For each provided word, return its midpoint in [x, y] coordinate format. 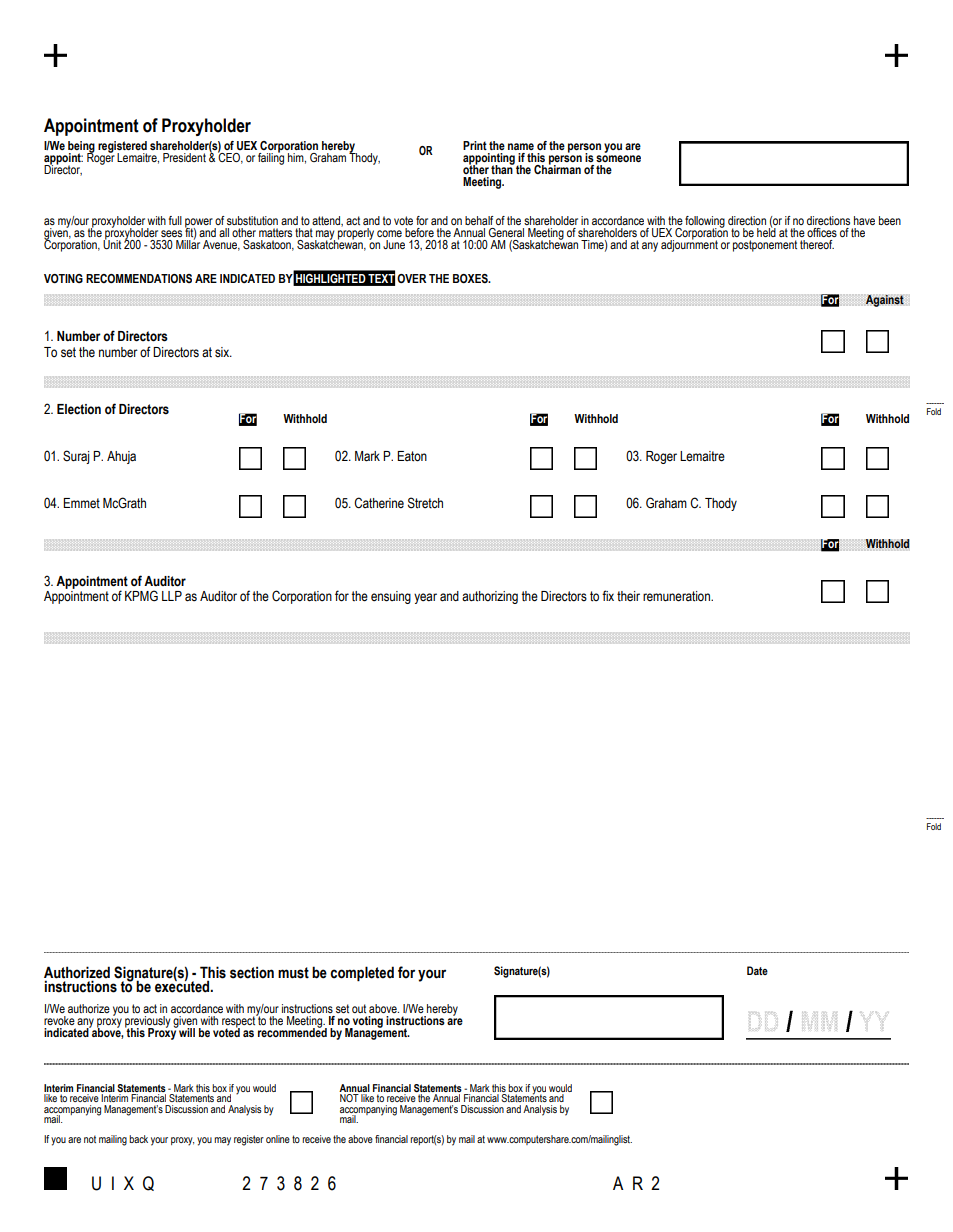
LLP [172, 596]
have [864, 220]
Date [757, 970]
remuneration [677, 596]
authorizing [490, 597]
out [359, 1008]
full [175, 220]
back [138, 1139]
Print [475, 145]
